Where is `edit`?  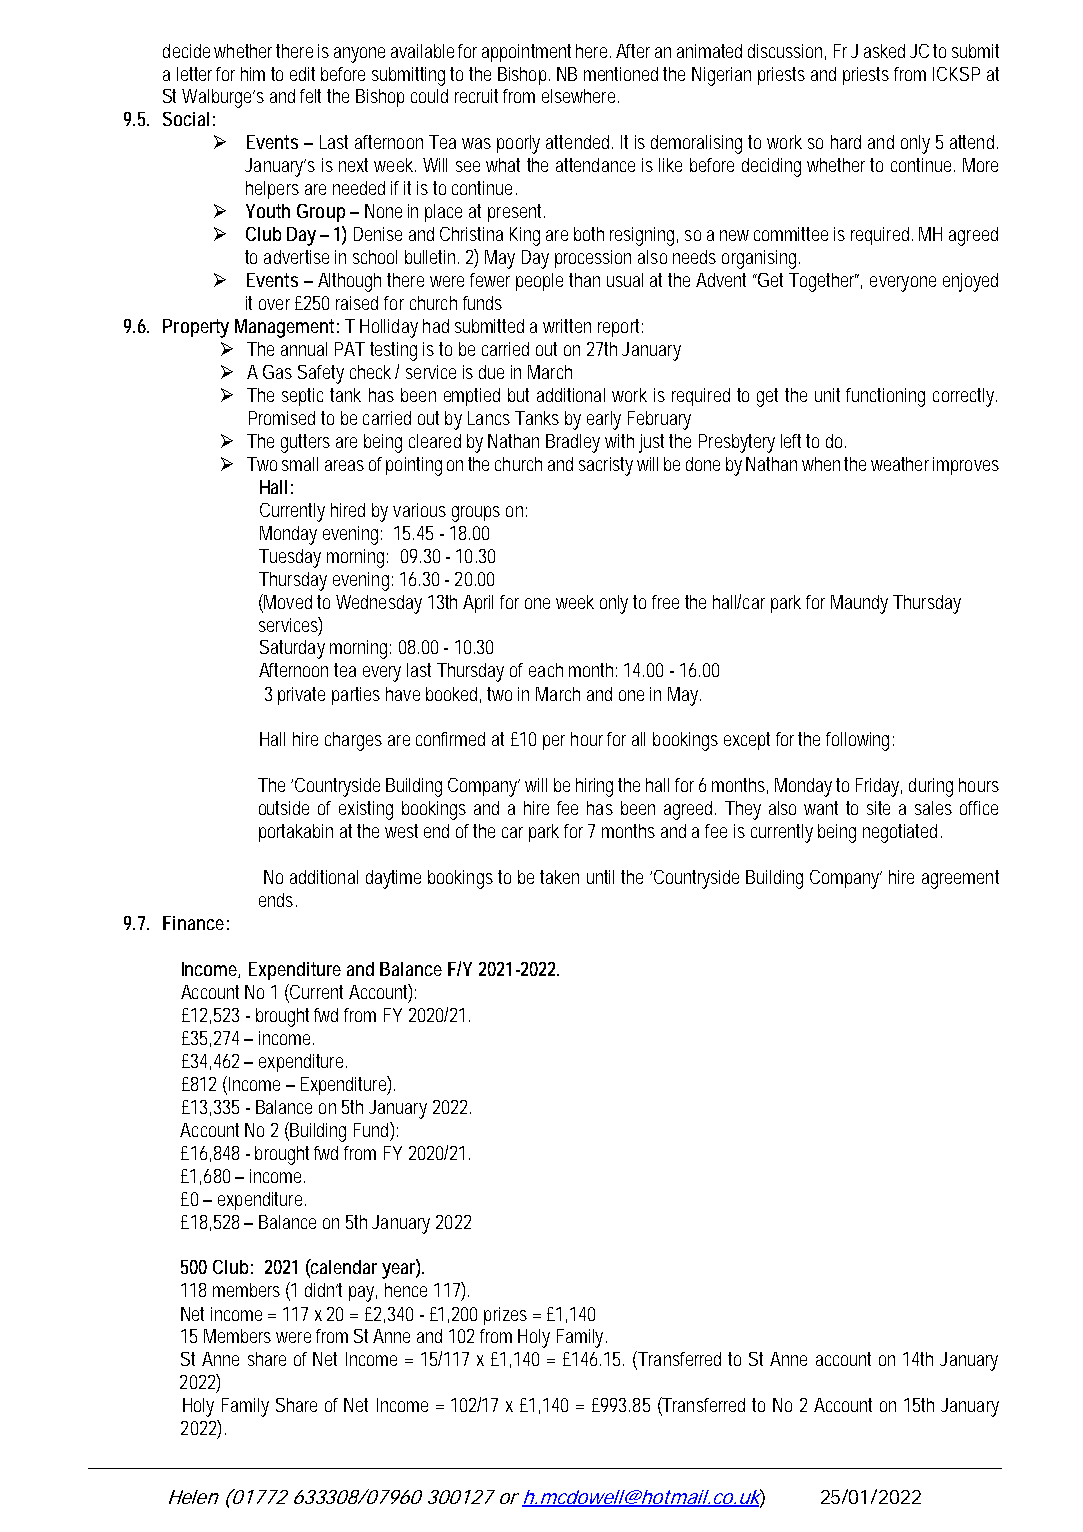
edit is located at coordinates (302, 74).
